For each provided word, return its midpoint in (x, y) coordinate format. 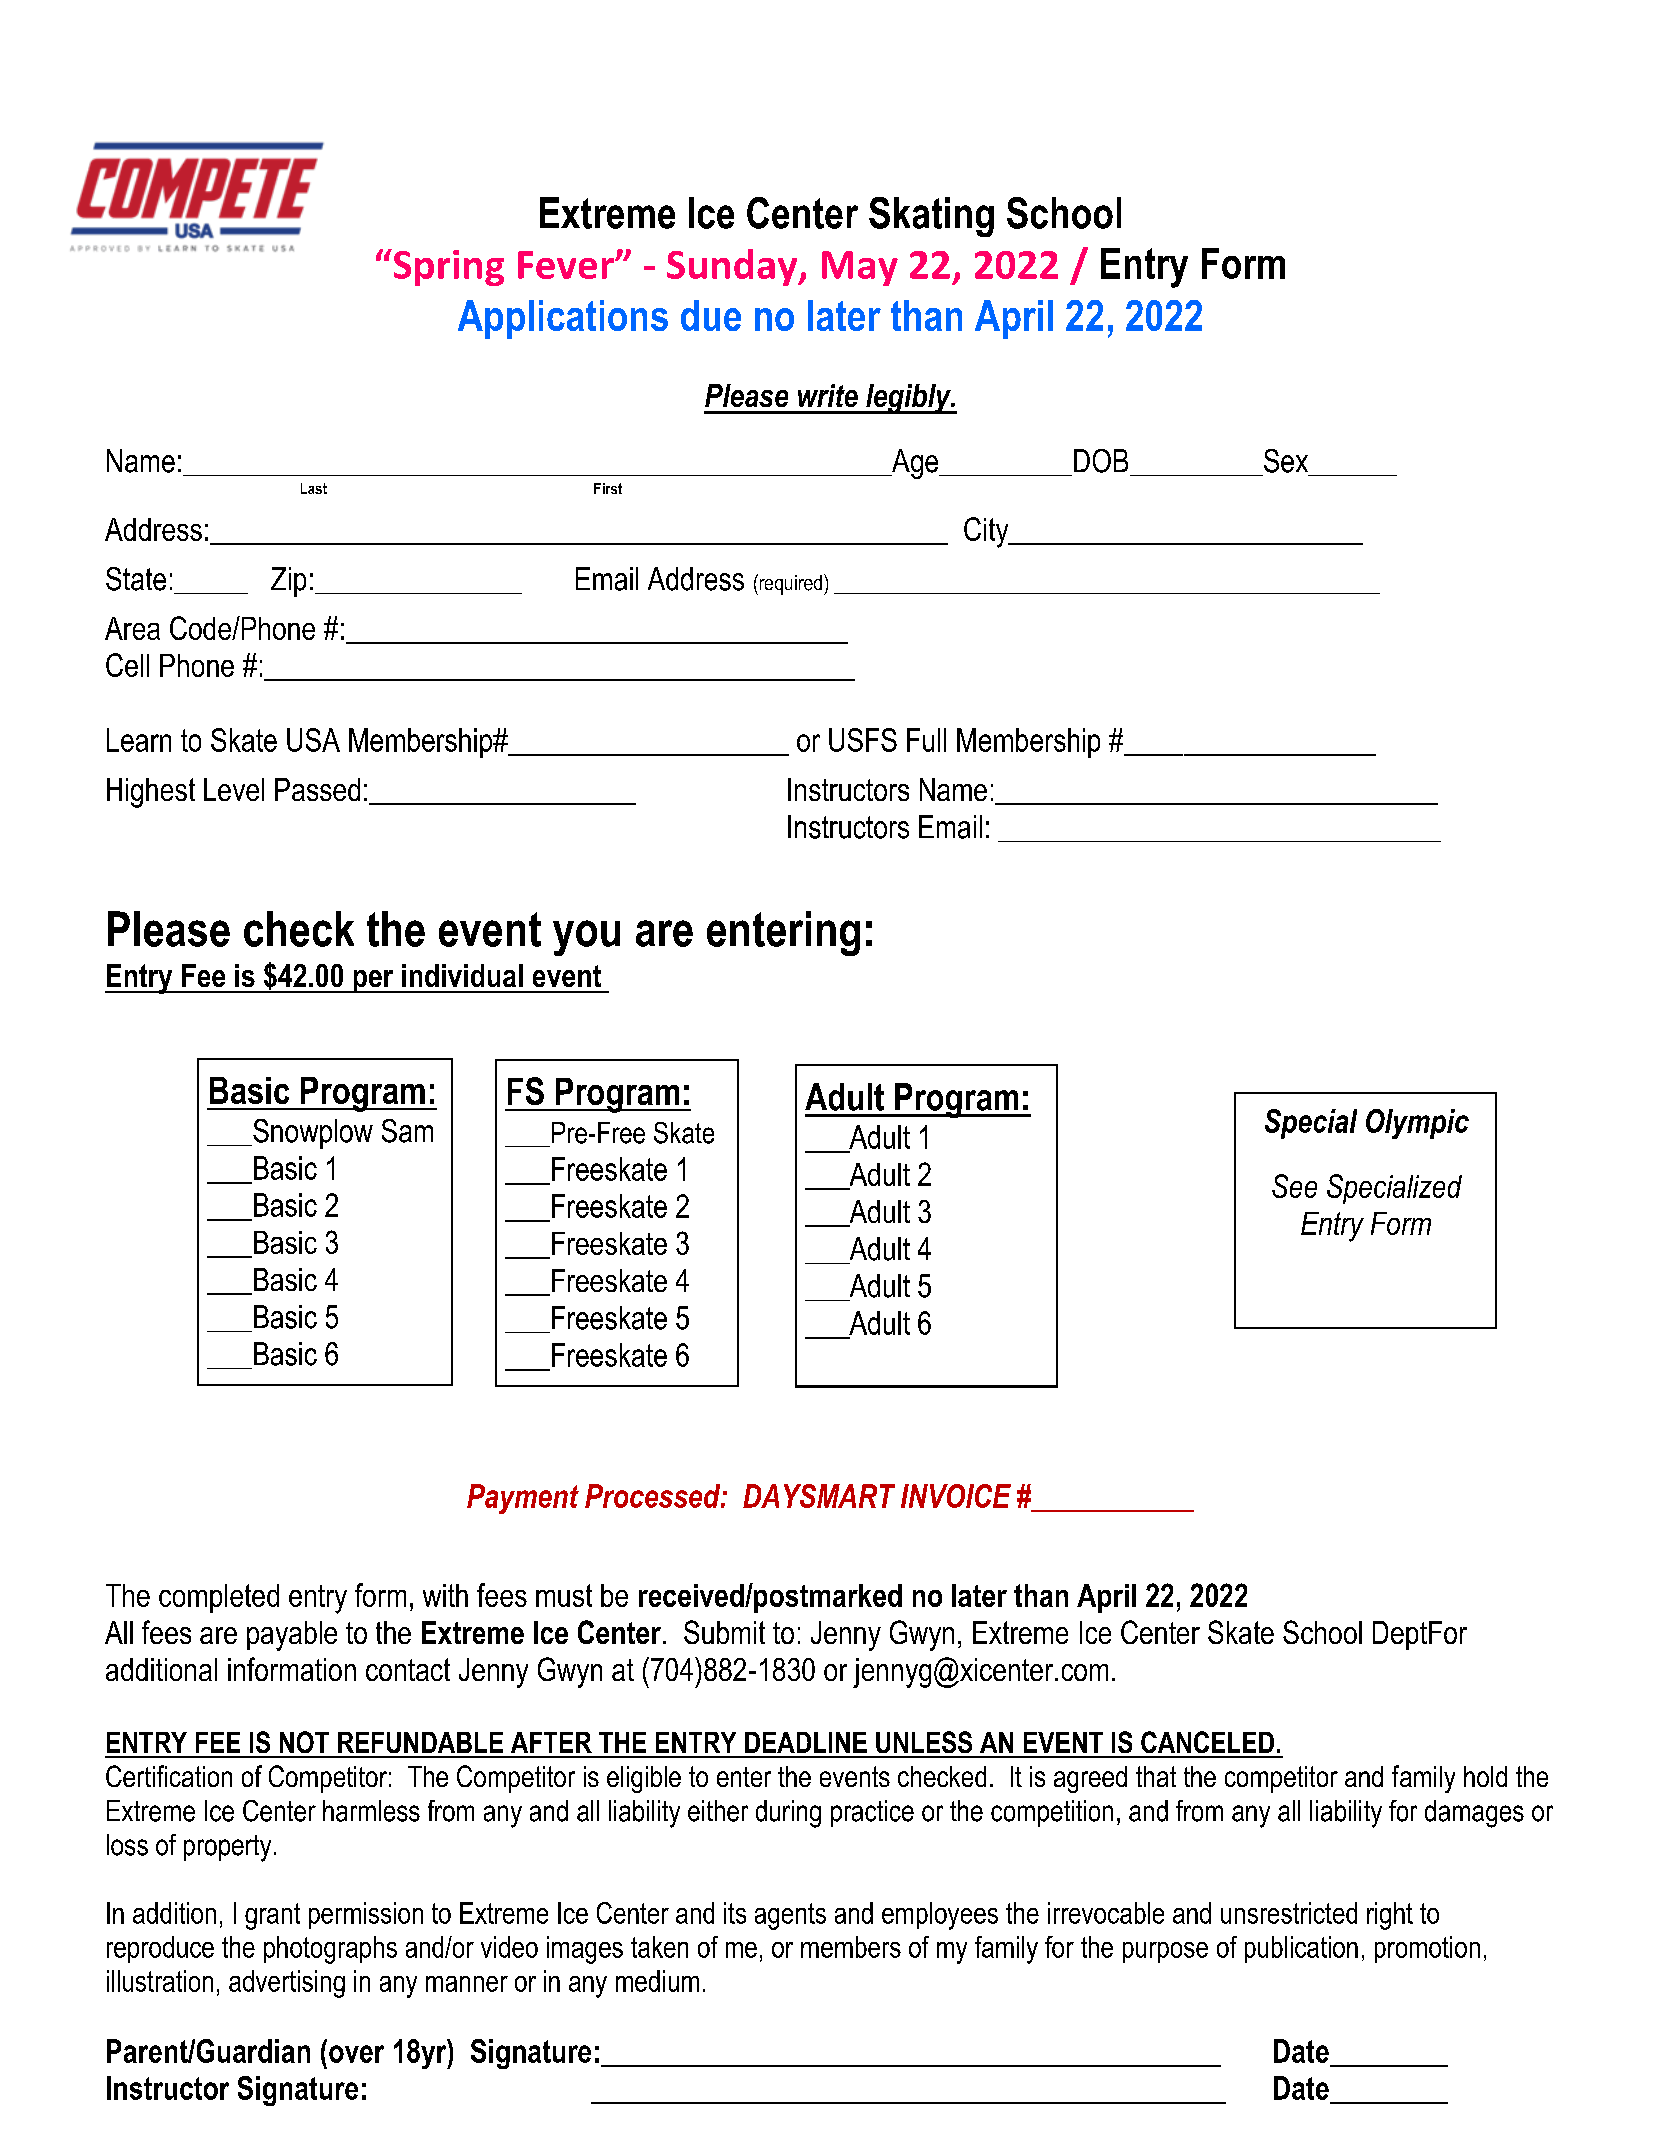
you (586, 938)
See (1294, 1186)
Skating (931, 217)
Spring (447, 267)
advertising (287, 1984)
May (860, 268)
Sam (407, 1131)
